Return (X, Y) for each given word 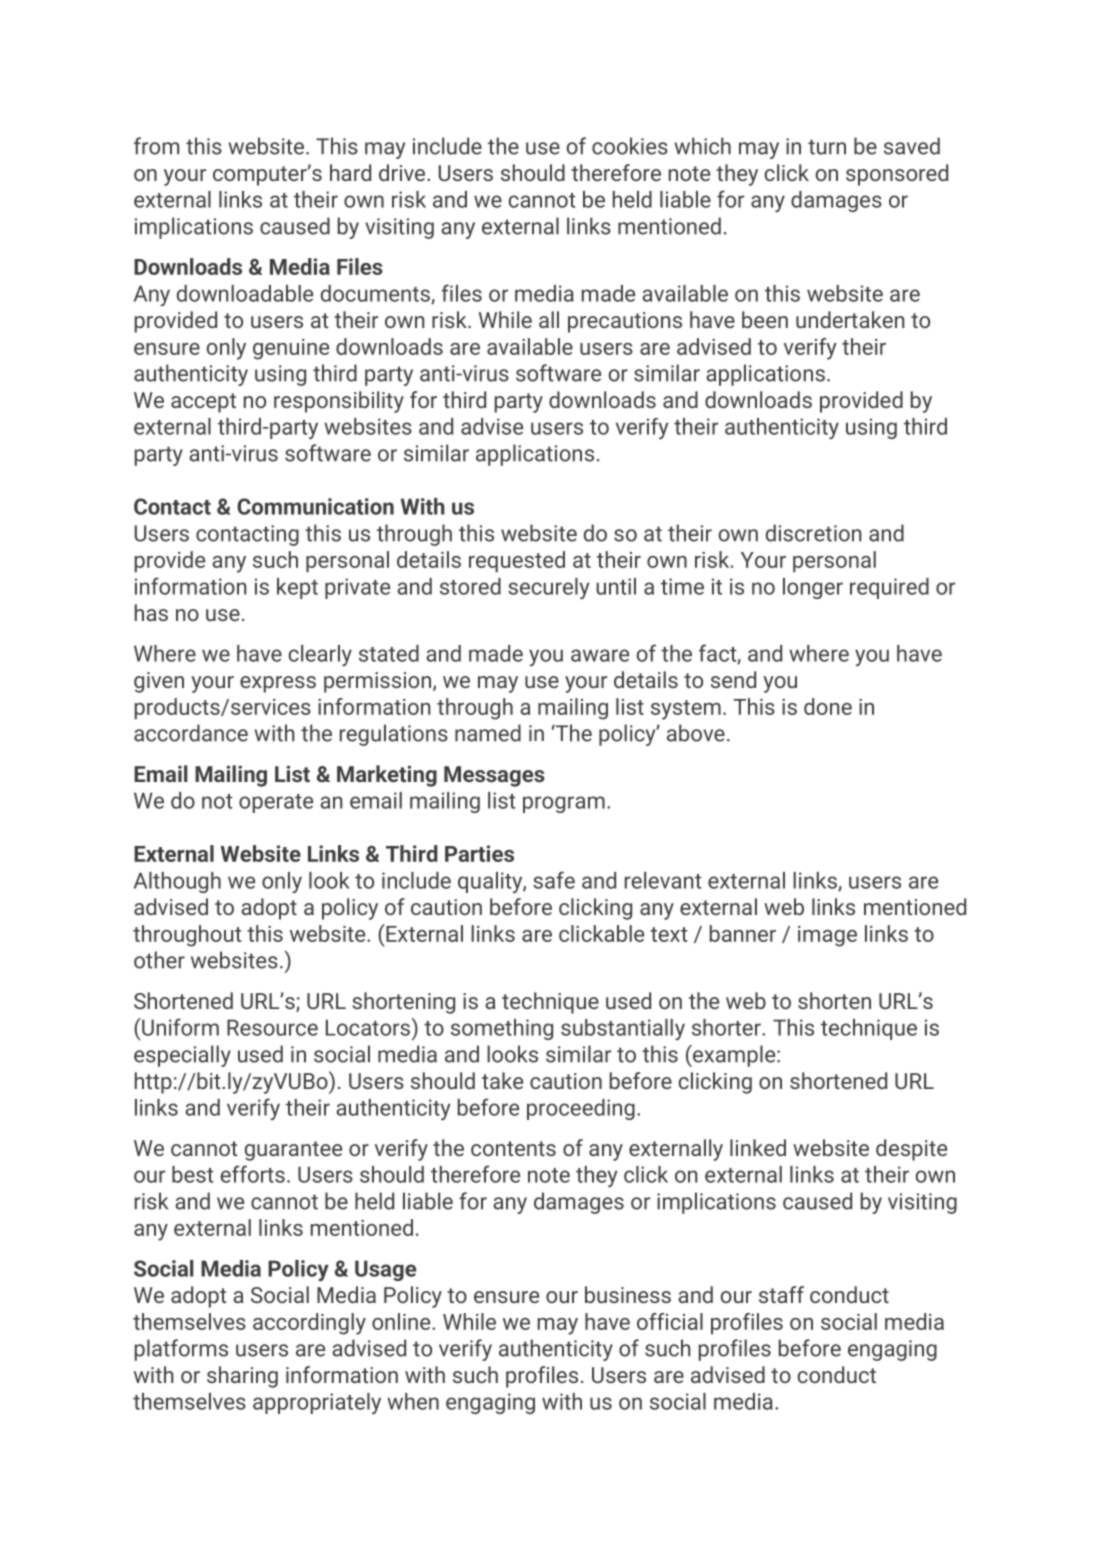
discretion (814, 533)
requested (517, 562)
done (828, 706)
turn (827, 147)
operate (276, 803)
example (734, 1056)
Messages (494, 776)
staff (781, 1294)
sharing (242, 1377)
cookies (630, 146)
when (413, 1401)
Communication (315, 506)
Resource (272, 1027)
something (502, 1029)
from (156, 146)
